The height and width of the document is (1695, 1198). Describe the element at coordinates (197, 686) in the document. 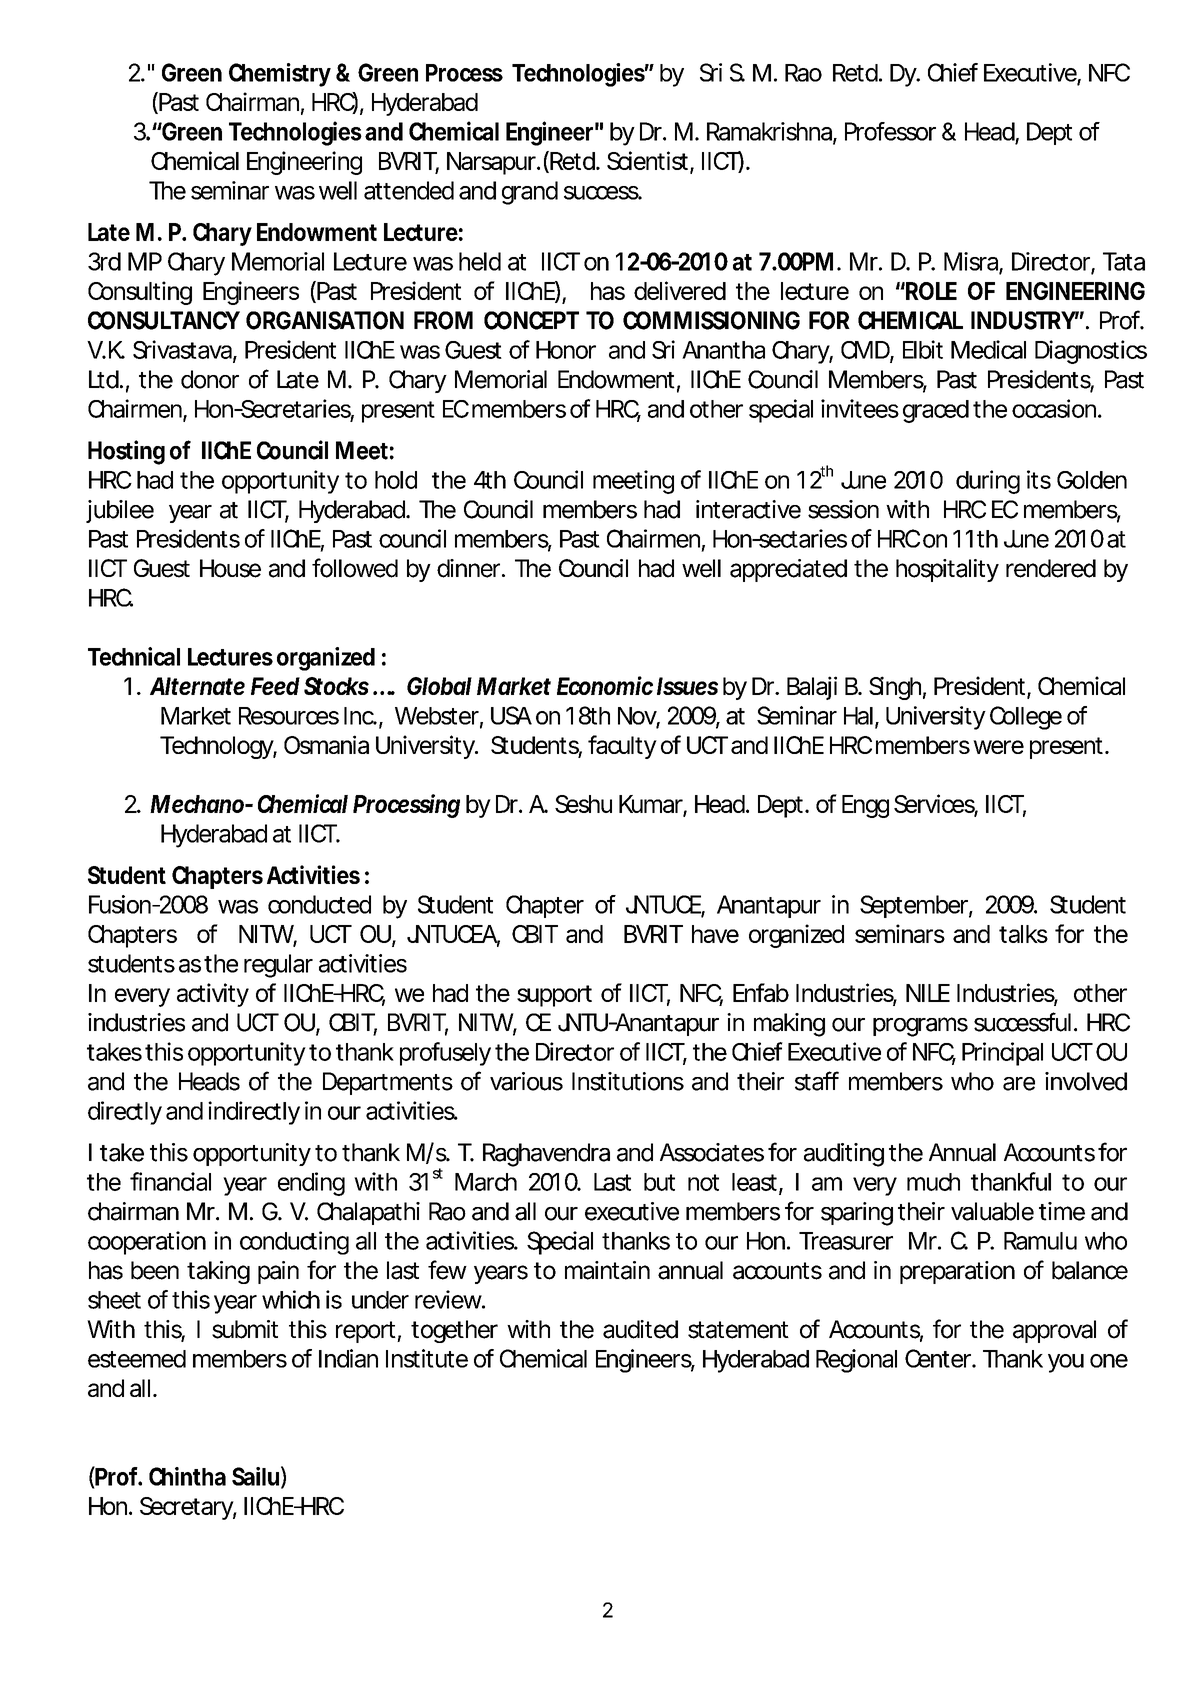

I see `Alternate` at that location.
